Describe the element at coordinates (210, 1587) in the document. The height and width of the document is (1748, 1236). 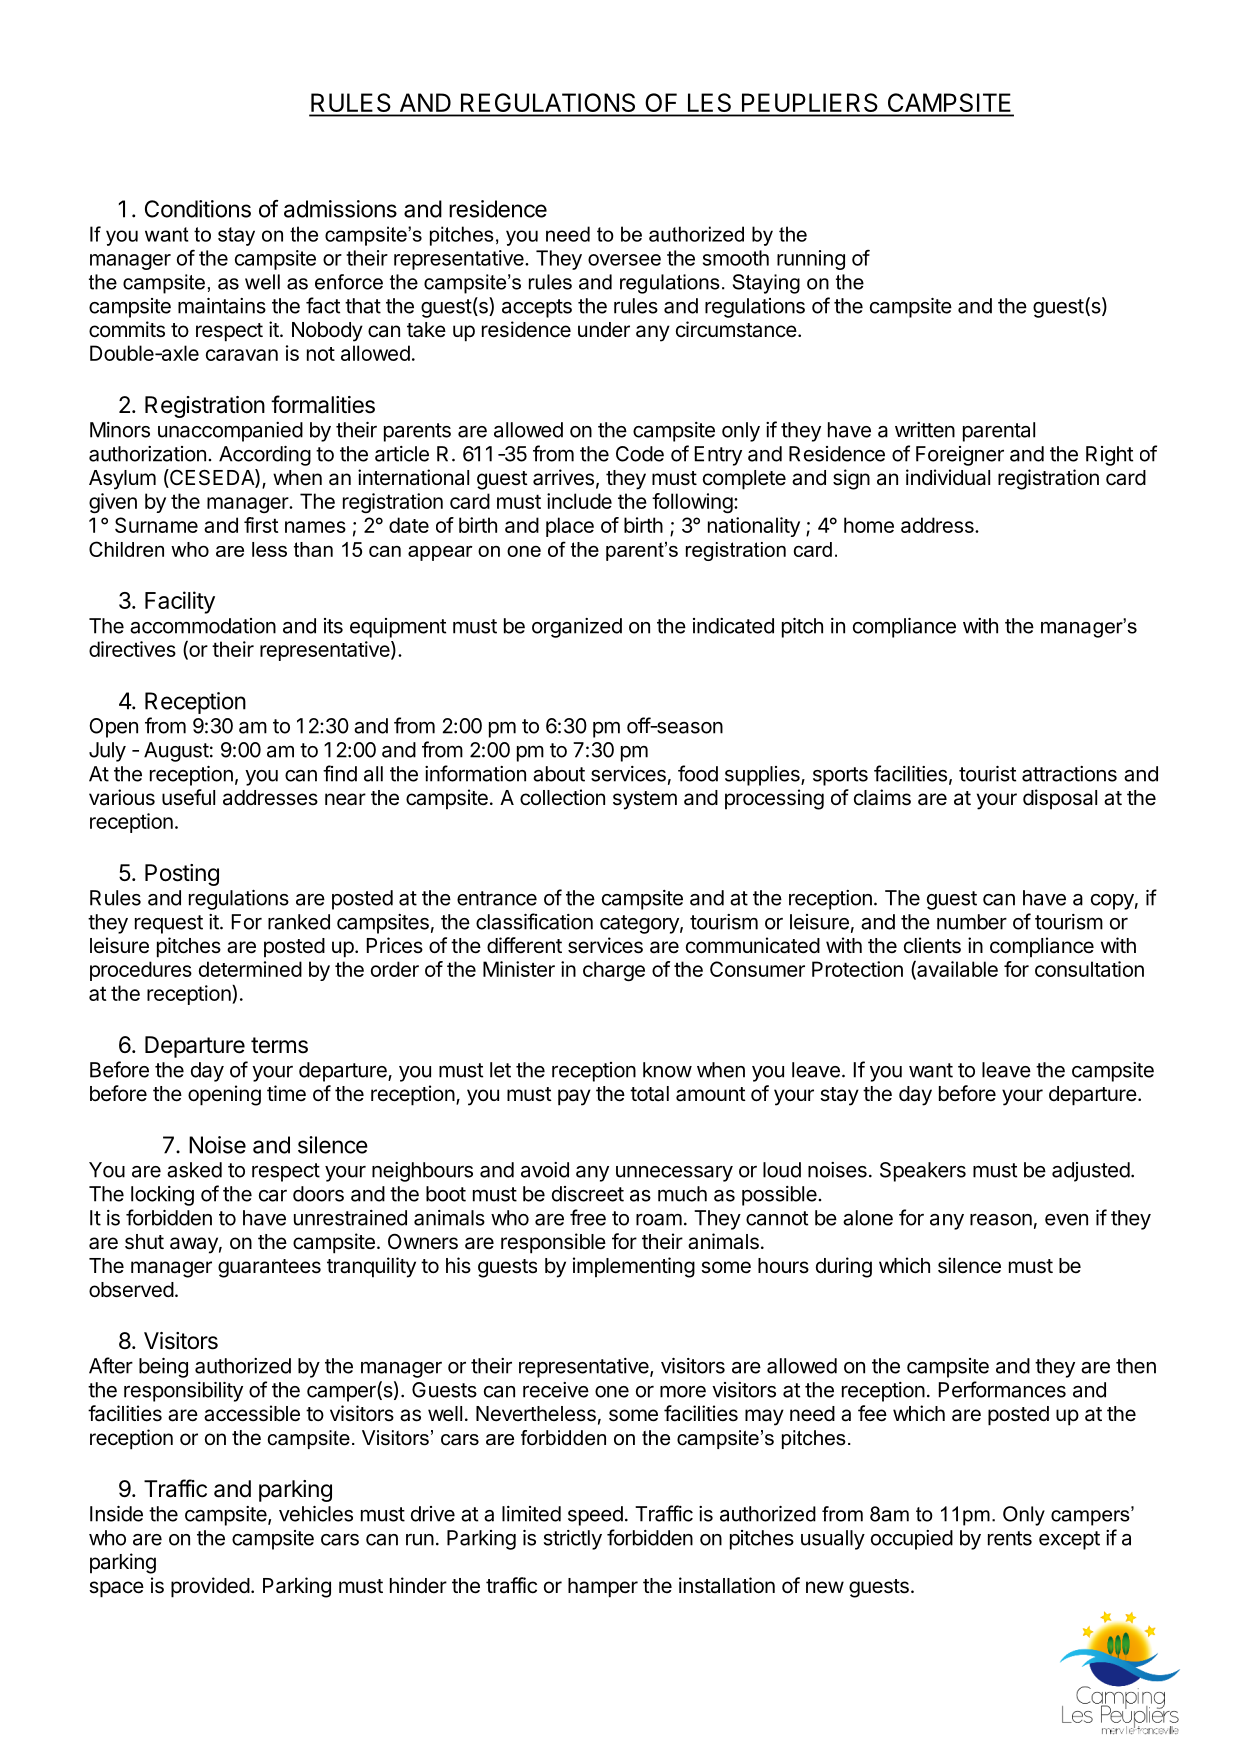
I see `provided` at that location.
